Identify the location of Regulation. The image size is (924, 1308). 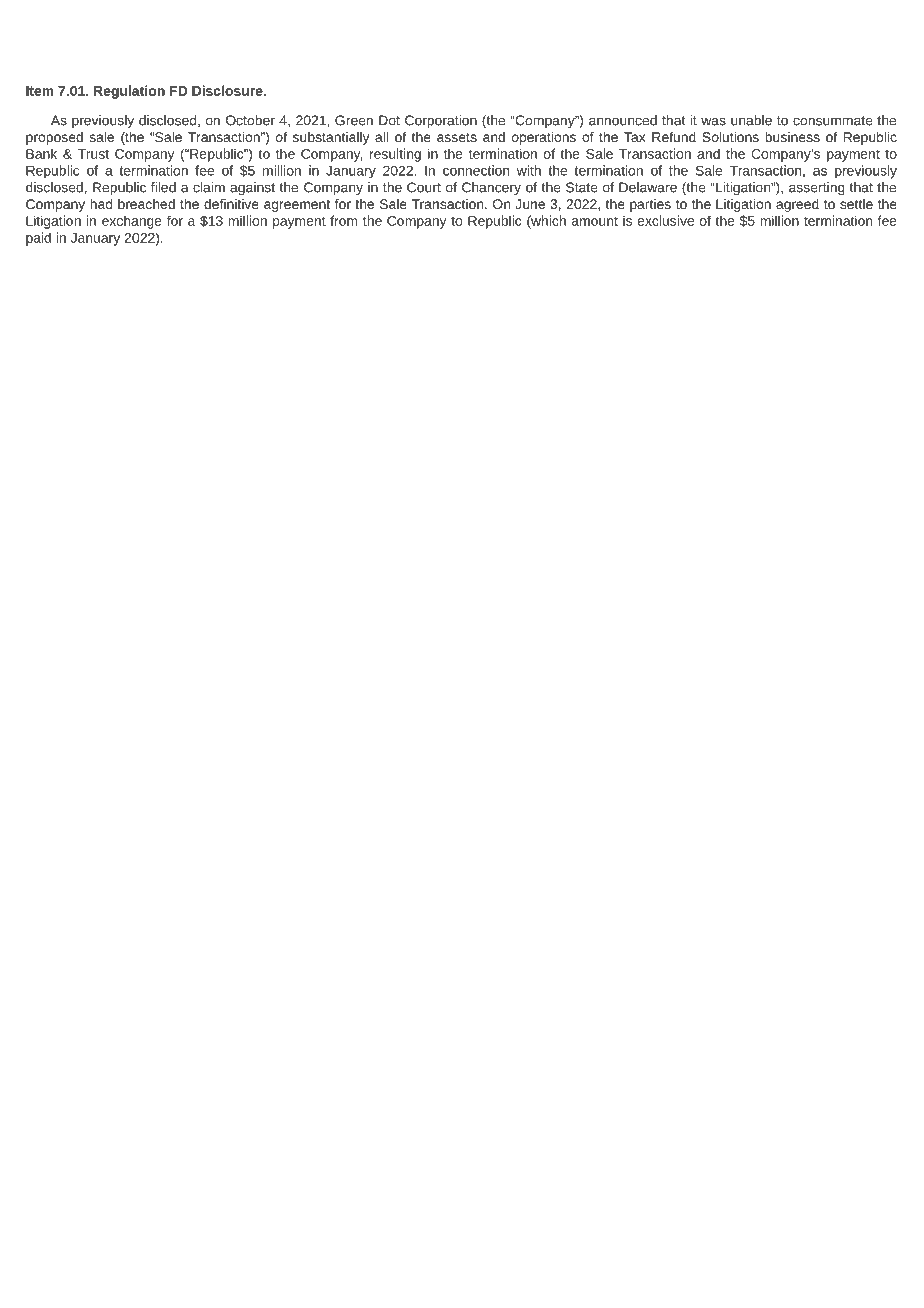
(129, 92).
